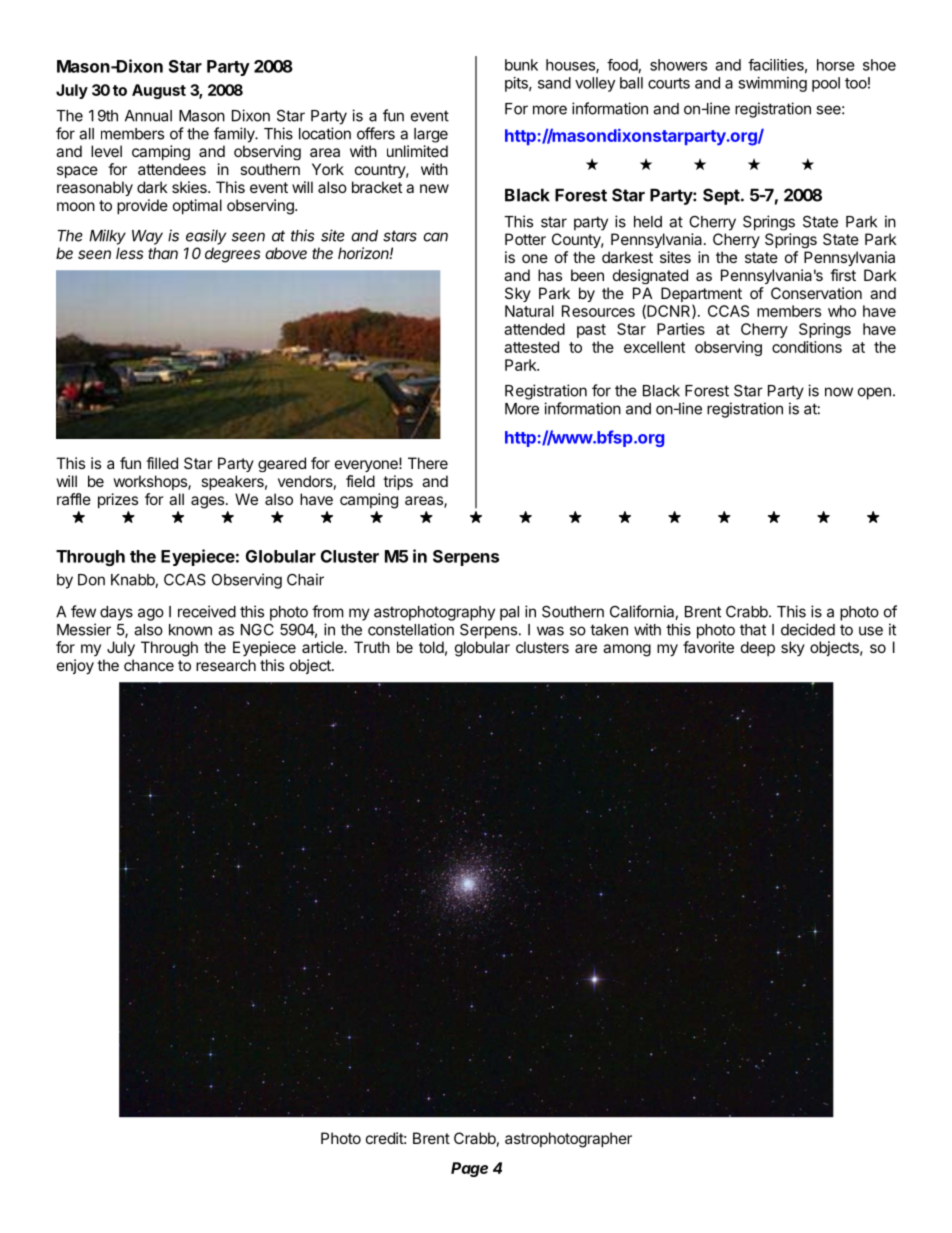  What do you see at coordinates (372, 647) in the screenshot?
I see `Truth` at bounding box center [372, 647].
